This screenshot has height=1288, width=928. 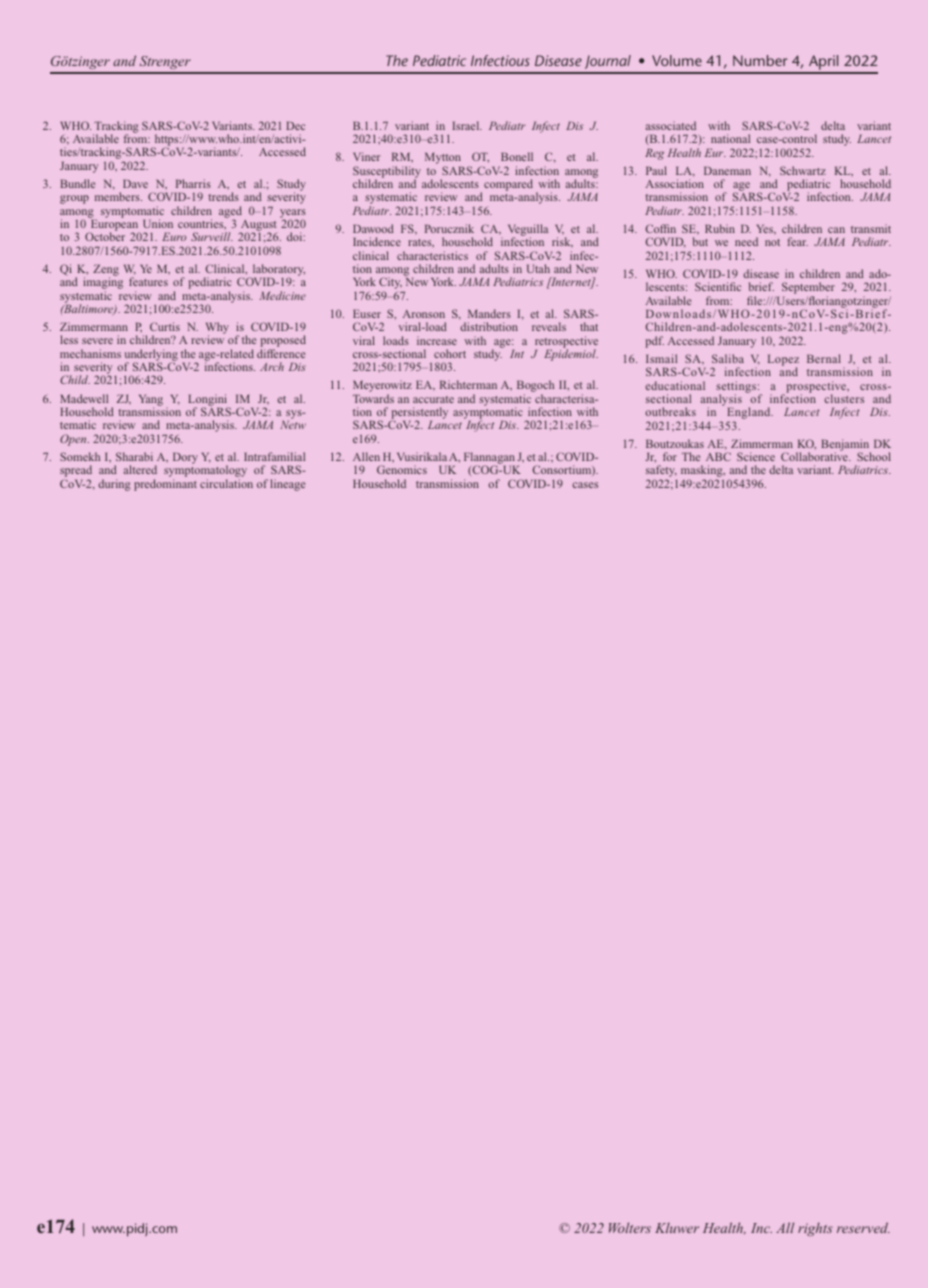 What do you see at coordinates (419, 414) in the screenshot?
I see `persistently` at bounding box center [419, 414].
